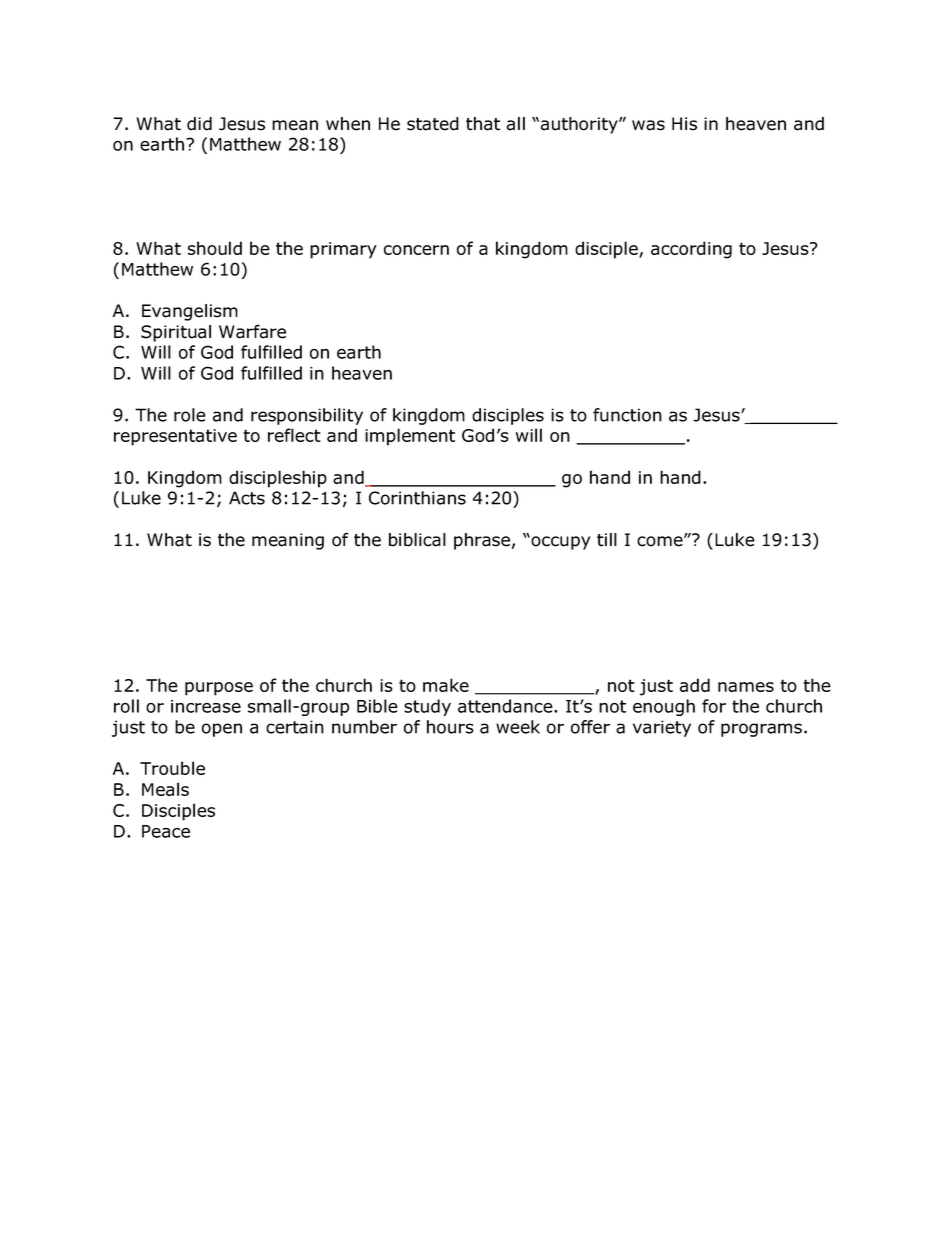  I want to click on stated, so click(433, 124).
